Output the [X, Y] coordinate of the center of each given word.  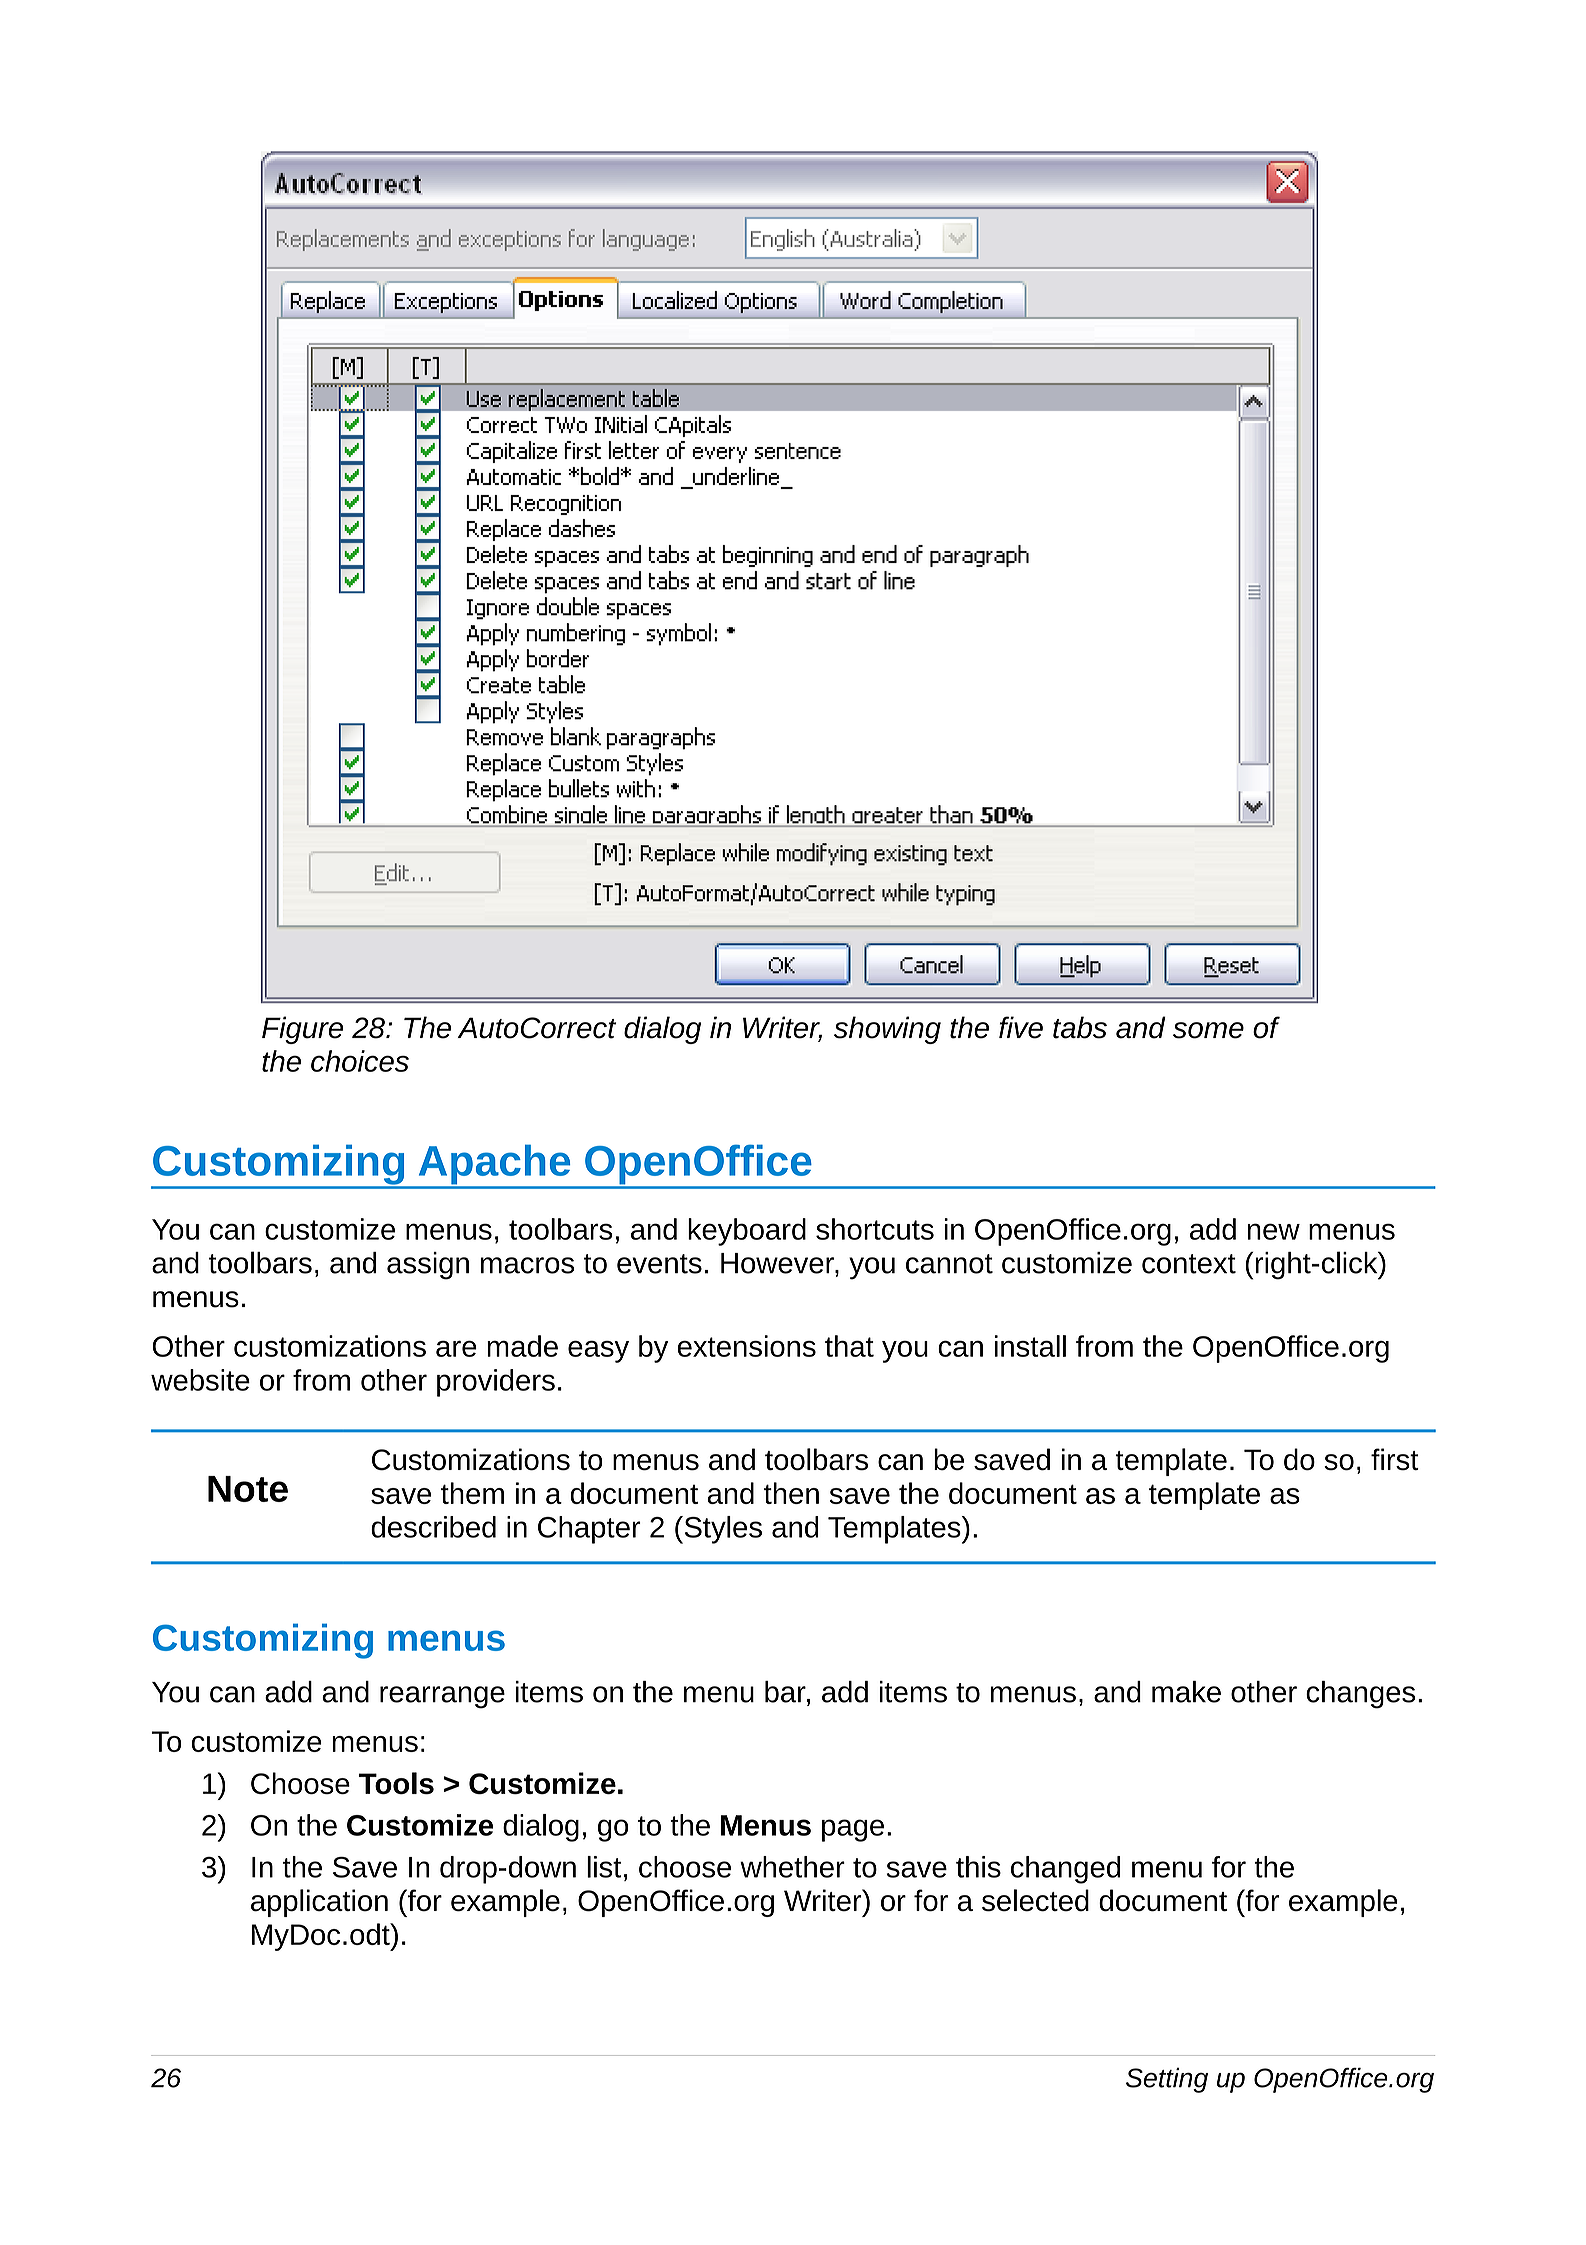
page [853, 1830]
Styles [722, 1530]
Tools [396, 1783]
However [778, 1263]
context [1189, 1264]
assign [428, 1266]
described [433, 1527]
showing [887, 1030]
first [1395, 1459]
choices [360, 1061]
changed [1065, 1870]
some [1208, 1030]
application [319, 1903]
